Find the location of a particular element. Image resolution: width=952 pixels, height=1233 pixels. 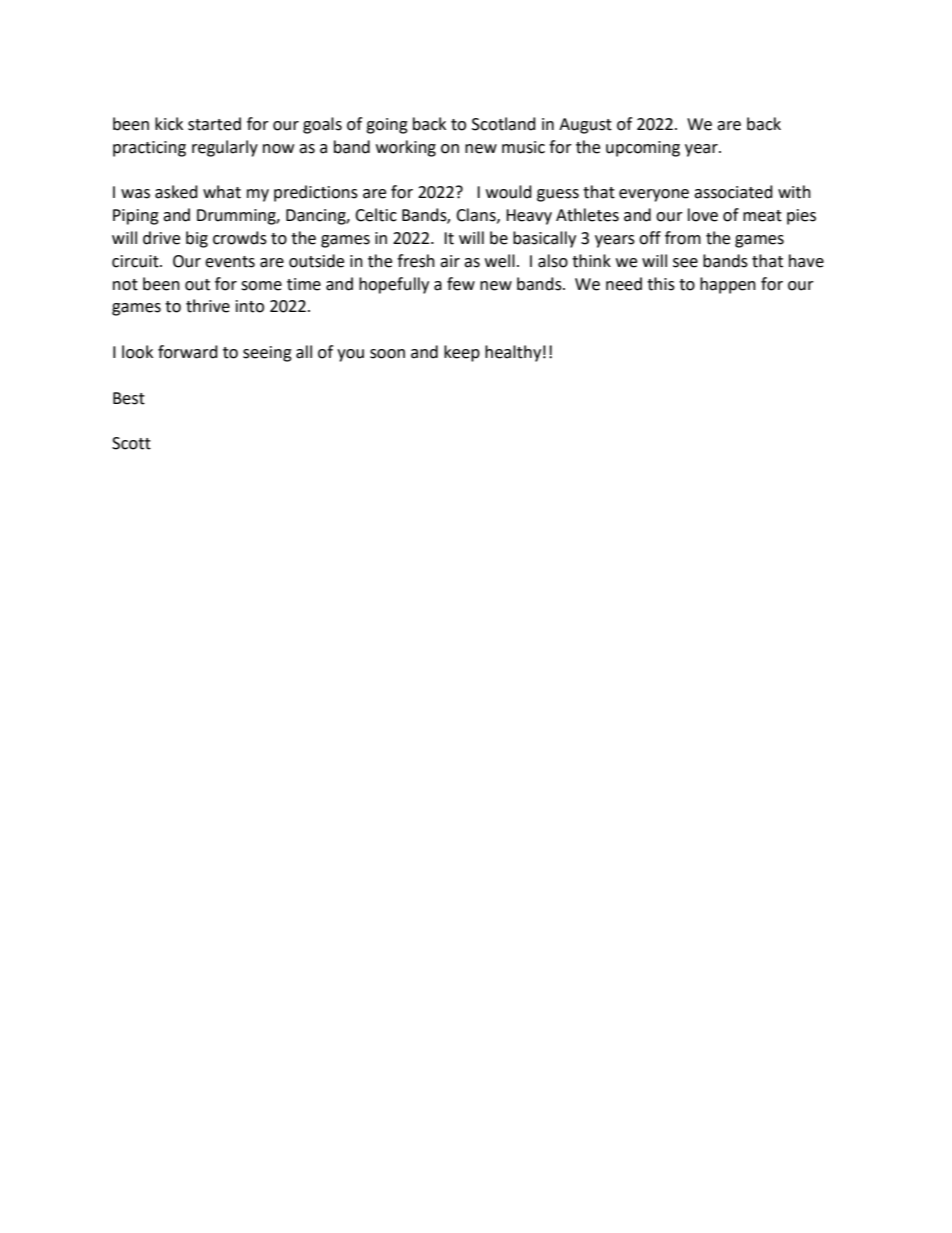

happen is located at coordinates (728, 285).
